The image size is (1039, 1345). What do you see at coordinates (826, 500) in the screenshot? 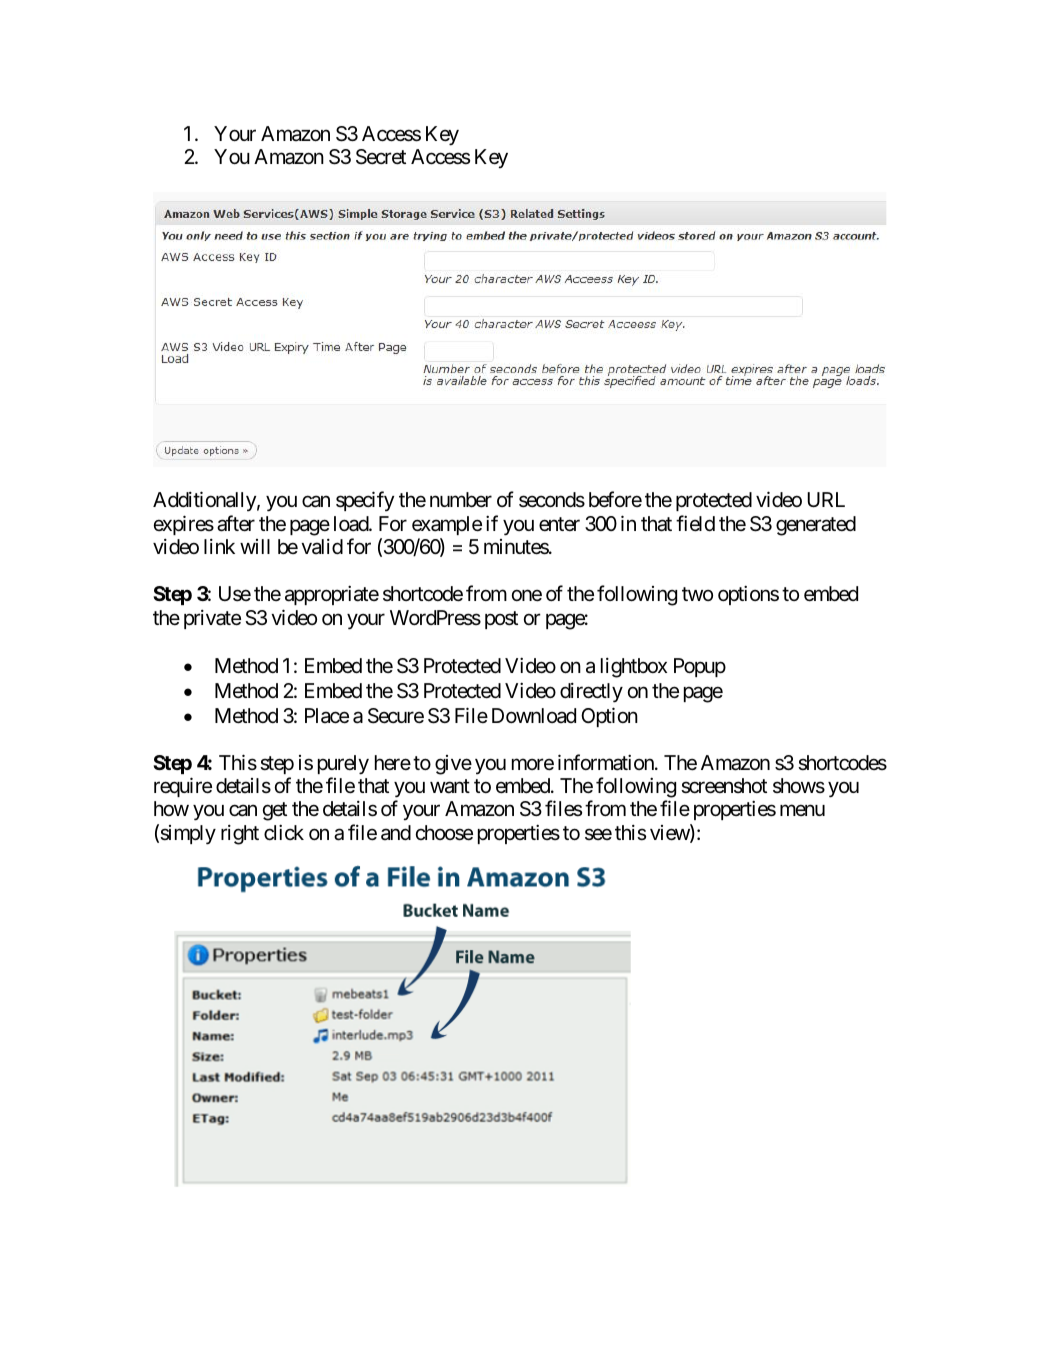
I see `URL` at bounding box center [826, 500].
